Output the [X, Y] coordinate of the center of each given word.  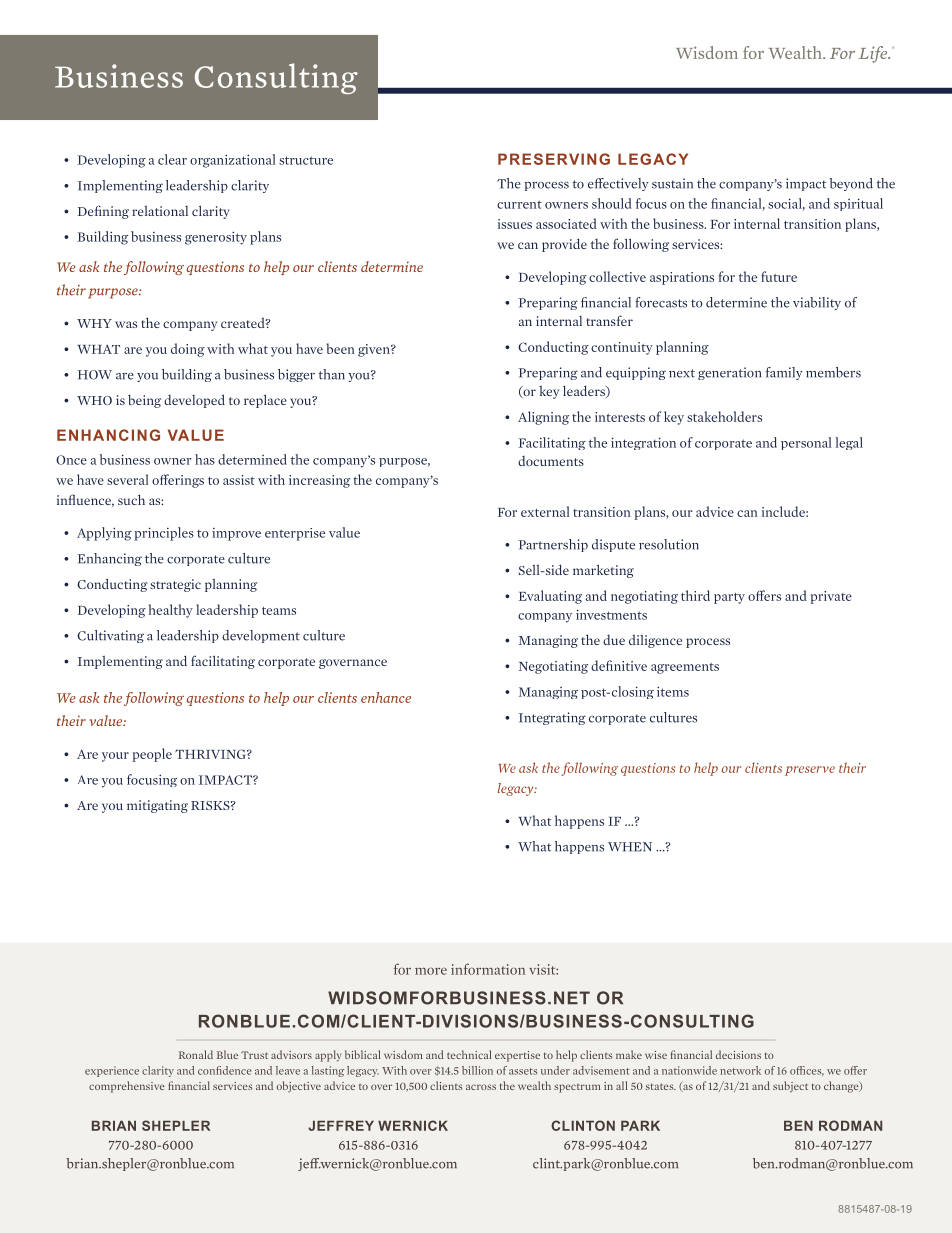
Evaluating [550, 597]
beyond [851, 184]
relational [160, 211]
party [729, 598]
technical [469, 1054]
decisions [738, 1054]
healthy [171, 611]
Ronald [196, 1054]
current [519, 204]
